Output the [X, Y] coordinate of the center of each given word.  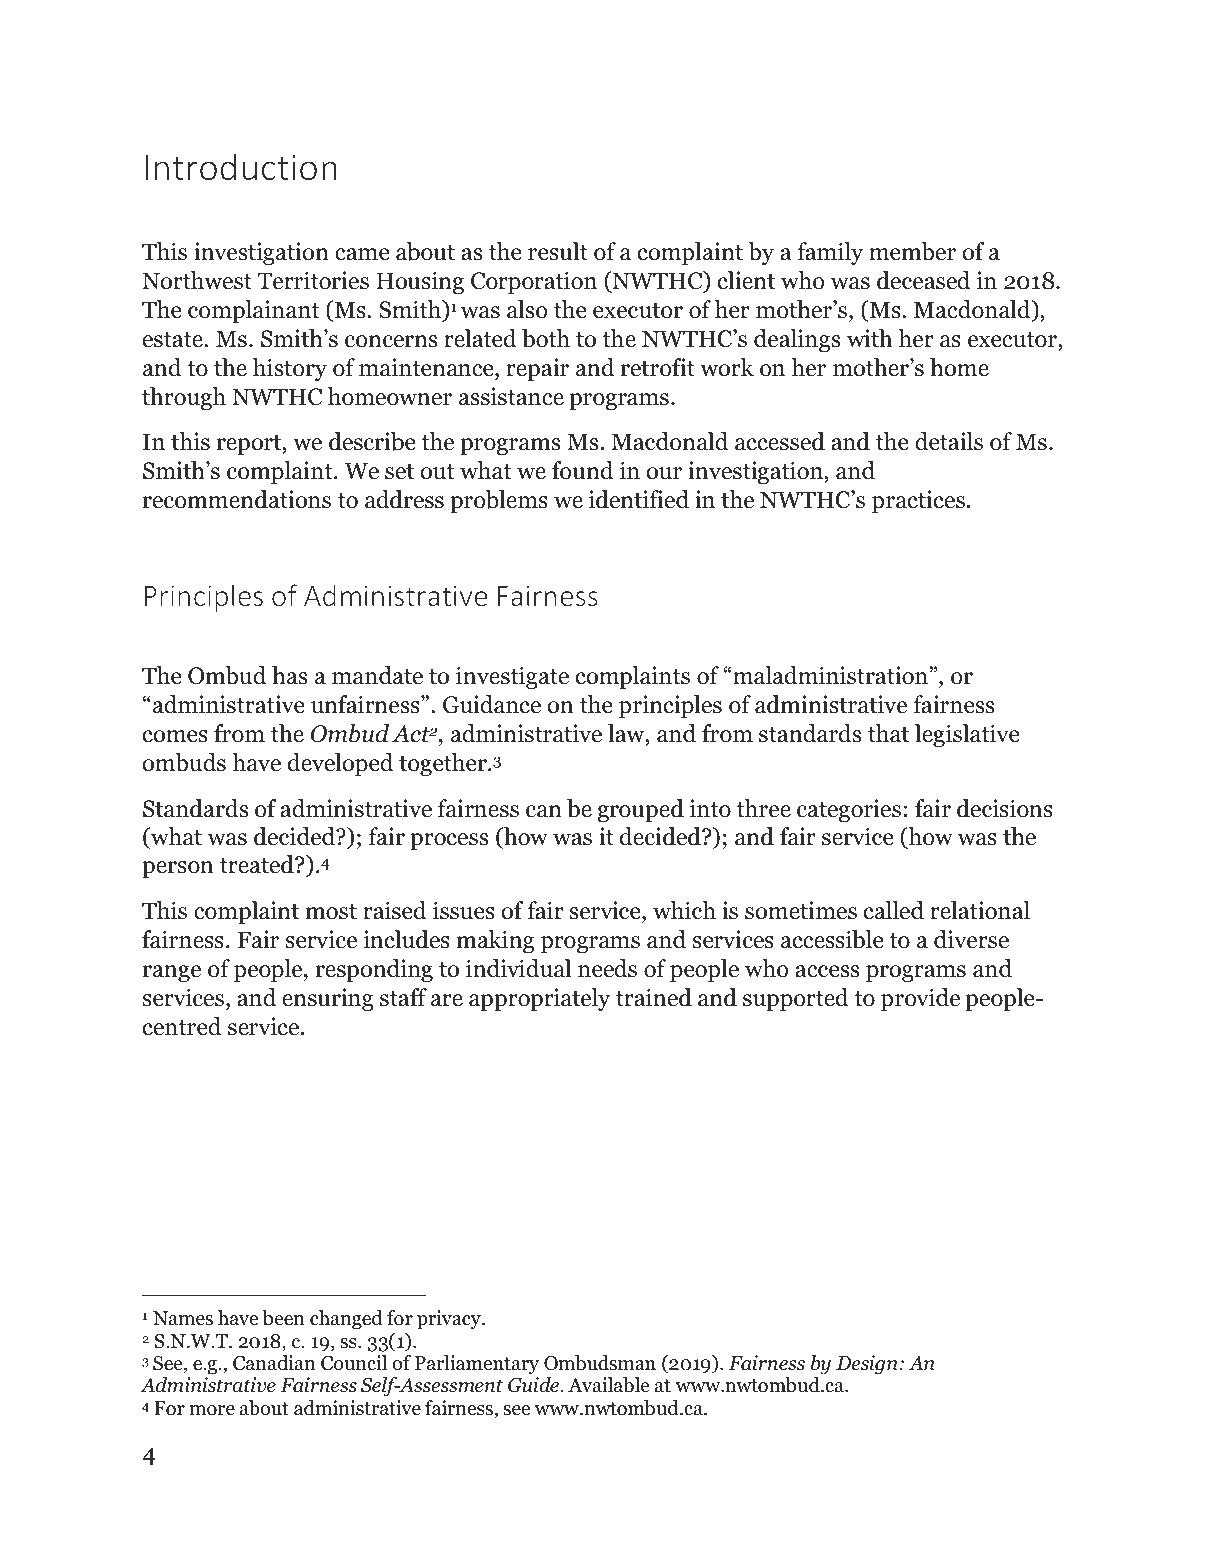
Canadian [274, 1363]
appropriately [539, 999]
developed [340, 764]
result [558, 251]
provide [920, 999]
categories [849, 810]
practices [918, 501]
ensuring [328, 999]
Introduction [241, 167]
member [912, 251]
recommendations [237, 499]
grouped [640, 810]
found [583, 470]
